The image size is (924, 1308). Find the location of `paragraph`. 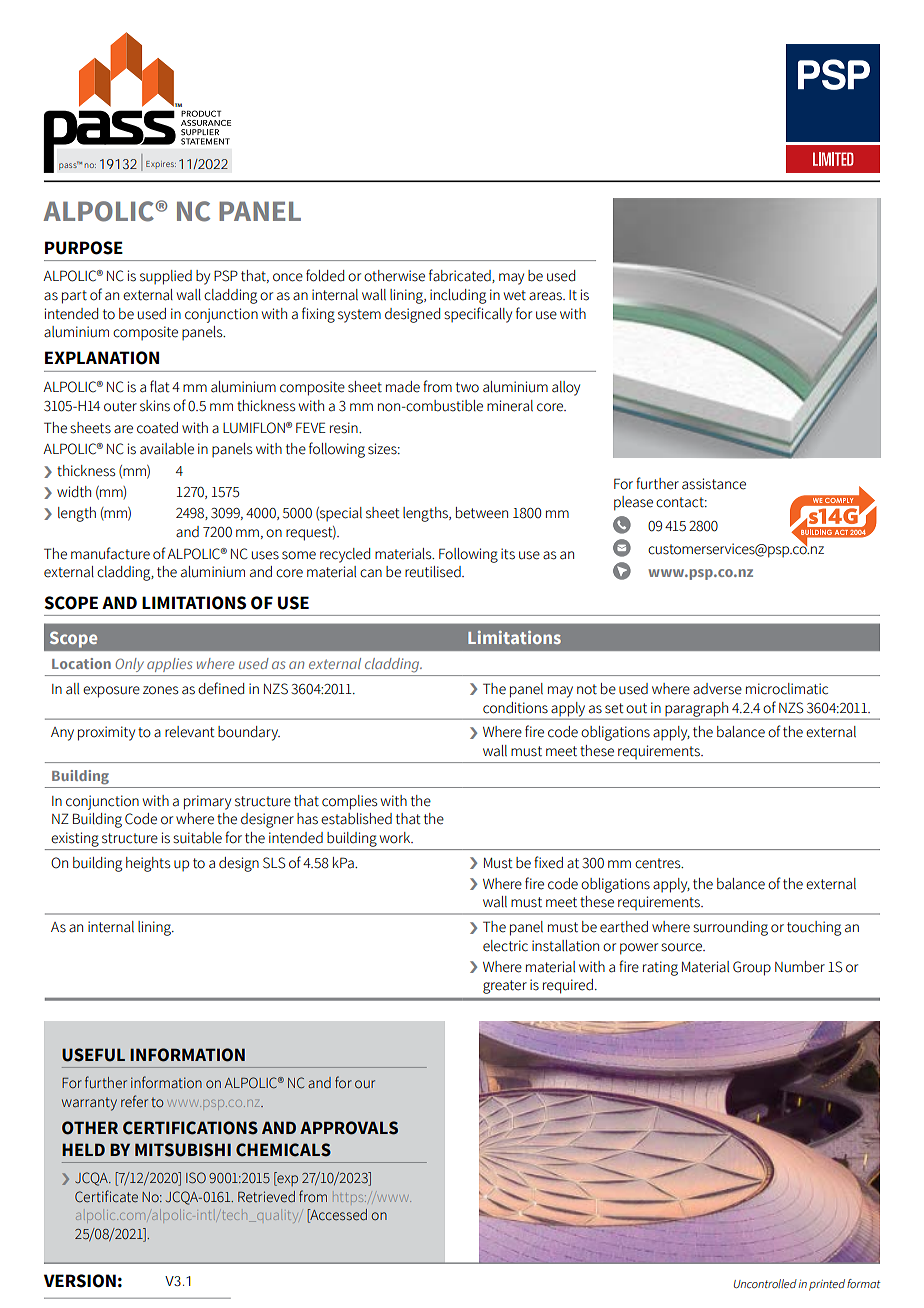

paragraph is located at coordinates (697, 710).
